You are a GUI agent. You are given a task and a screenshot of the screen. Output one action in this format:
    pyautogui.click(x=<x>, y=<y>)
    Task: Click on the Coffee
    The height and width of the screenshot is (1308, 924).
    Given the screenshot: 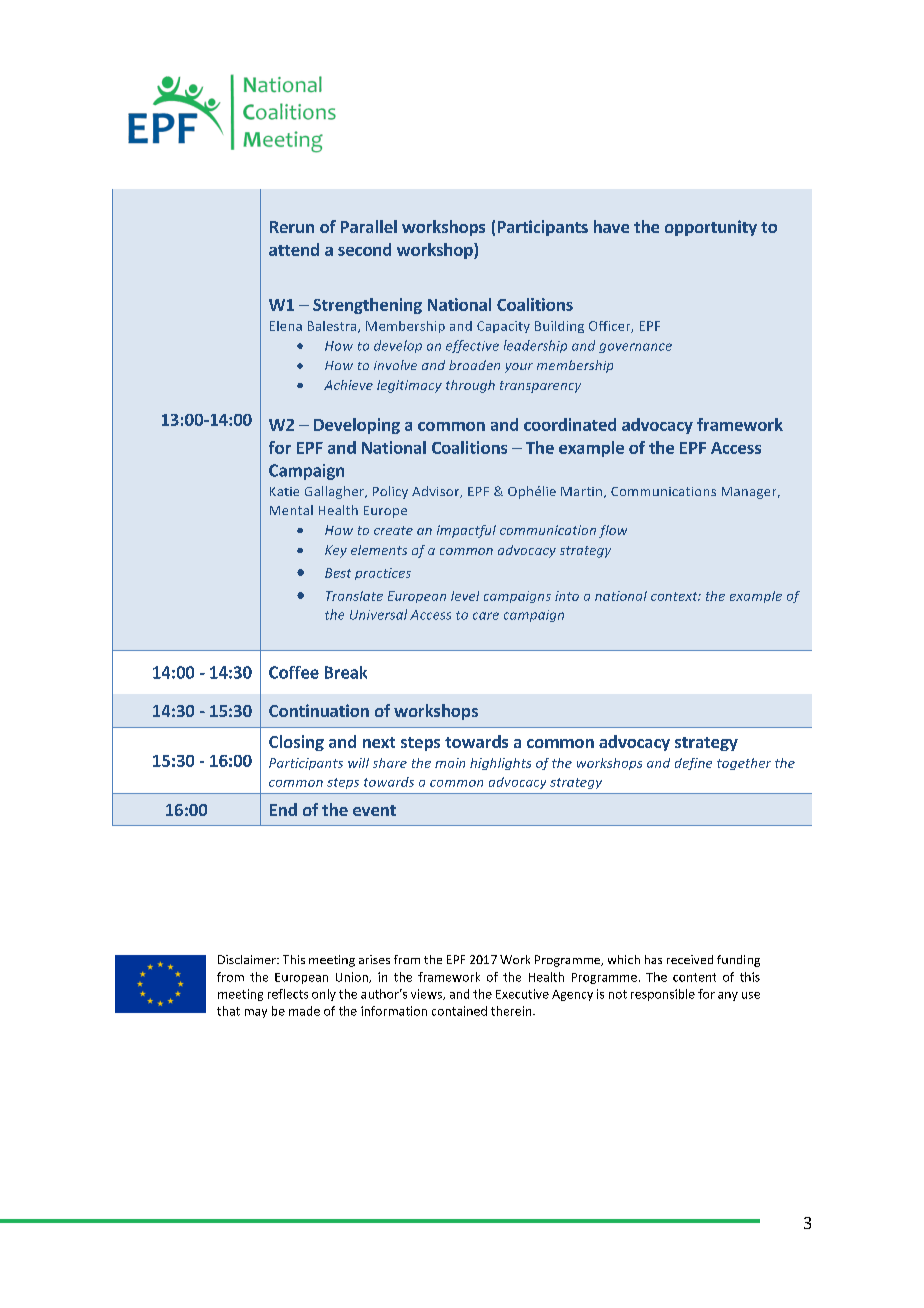 What is the action you would take?
    pyautogui.click(x=294, y=672)
